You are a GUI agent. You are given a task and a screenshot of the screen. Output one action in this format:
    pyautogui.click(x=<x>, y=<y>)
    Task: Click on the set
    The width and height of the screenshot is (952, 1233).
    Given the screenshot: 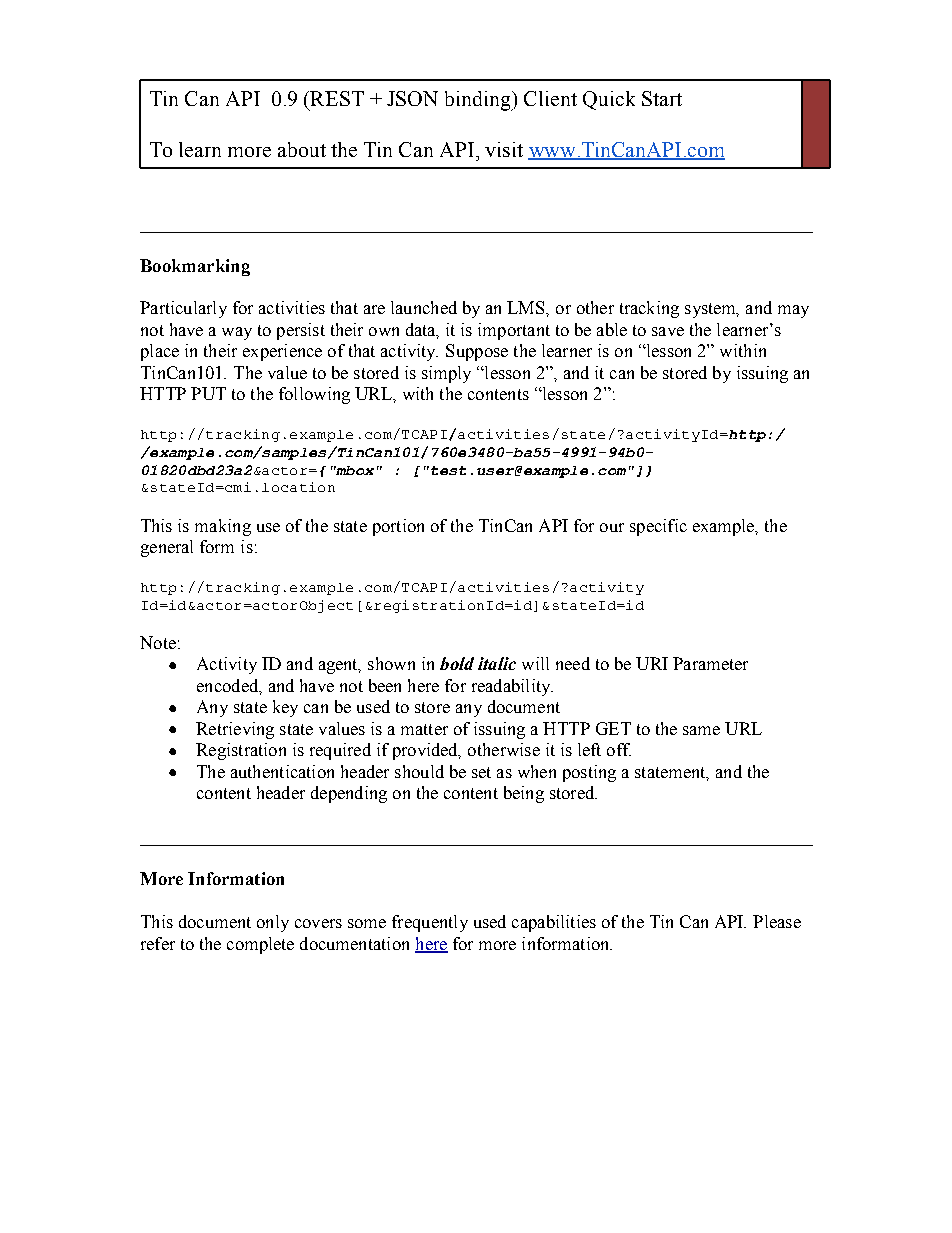 What is the action you would take?
    pyautogui.click(x=481, y=772)
